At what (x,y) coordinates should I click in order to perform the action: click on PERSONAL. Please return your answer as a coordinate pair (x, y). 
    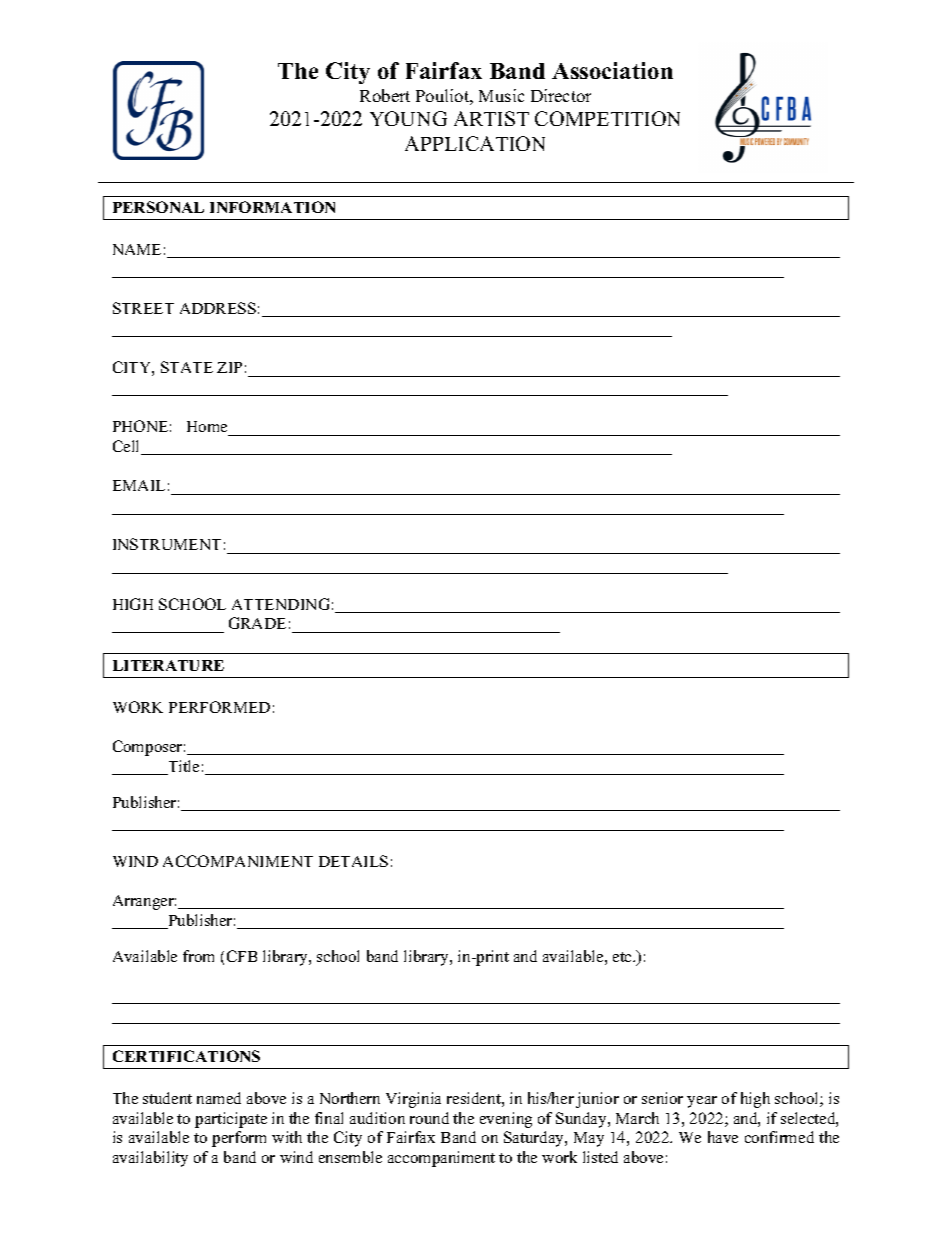
    Looking at the image, I should click on (158, 207).
